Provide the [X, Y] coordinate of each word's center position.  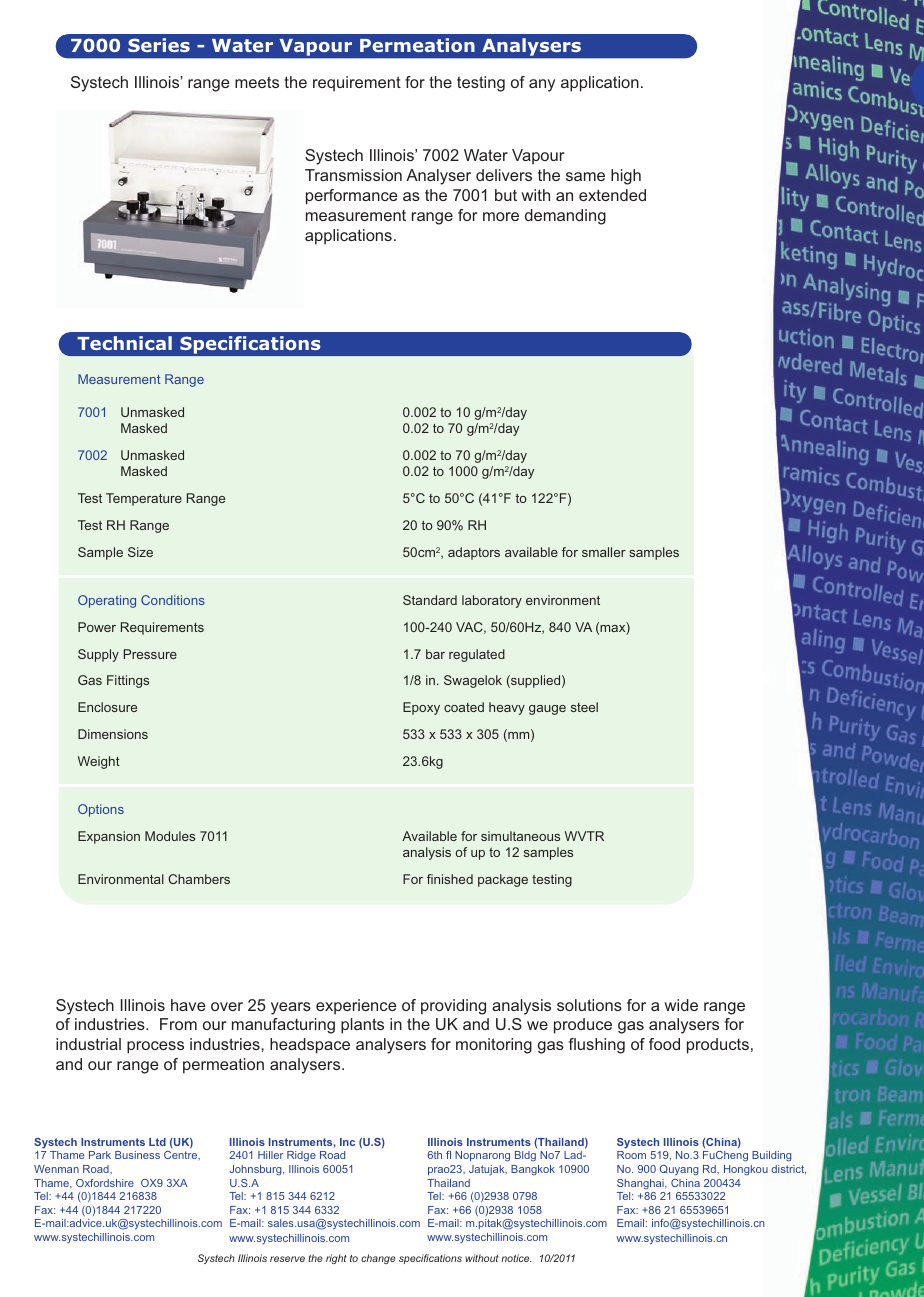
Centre [182, 1155]
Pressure [150, 654]
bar [435, 654]
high [626, 177]
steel [584, 707]
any [542, 85]
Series [159, 45]
